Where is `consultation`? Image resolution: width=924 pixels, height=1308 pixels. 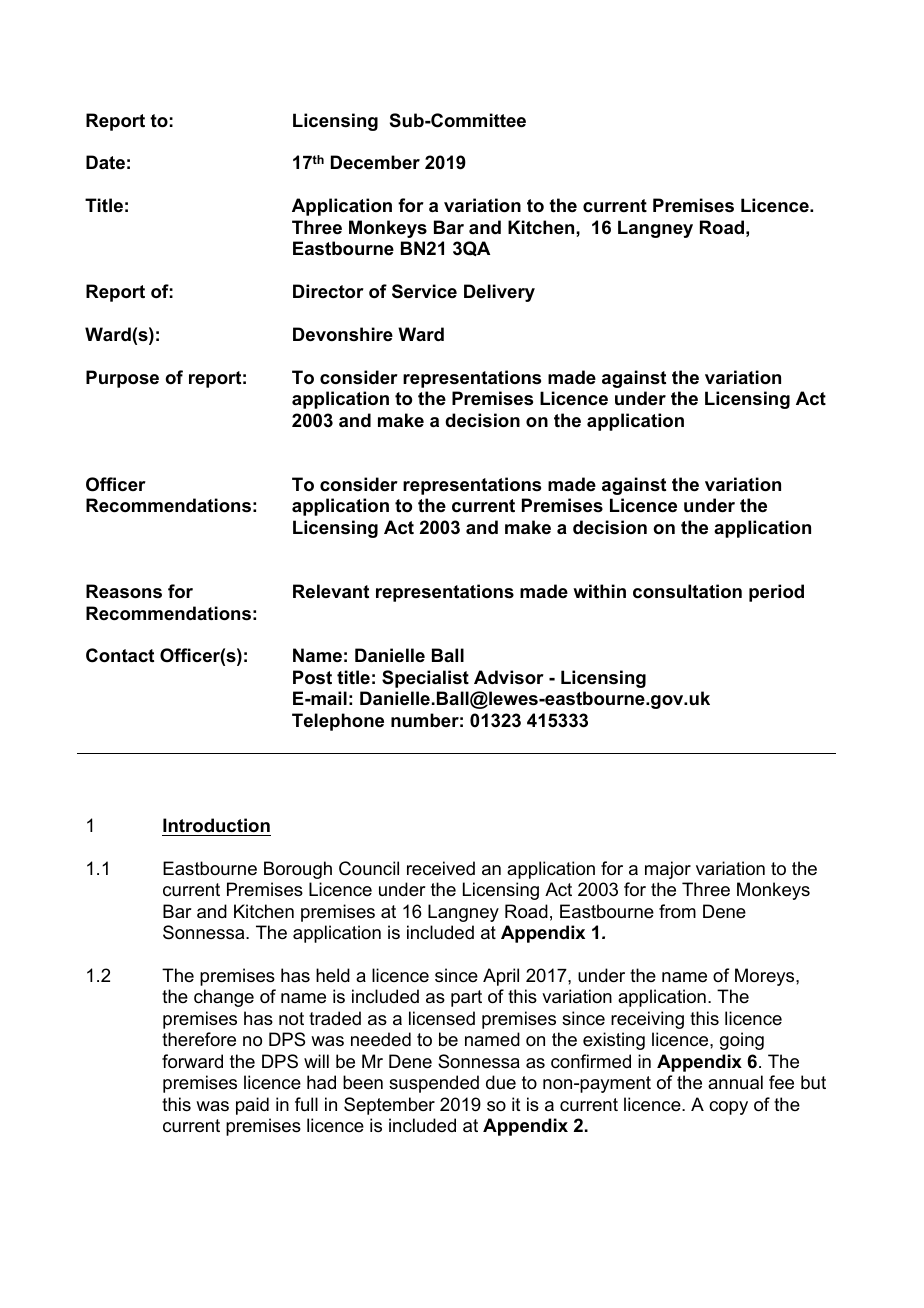
consultation is located at coordinates (687, 591).
